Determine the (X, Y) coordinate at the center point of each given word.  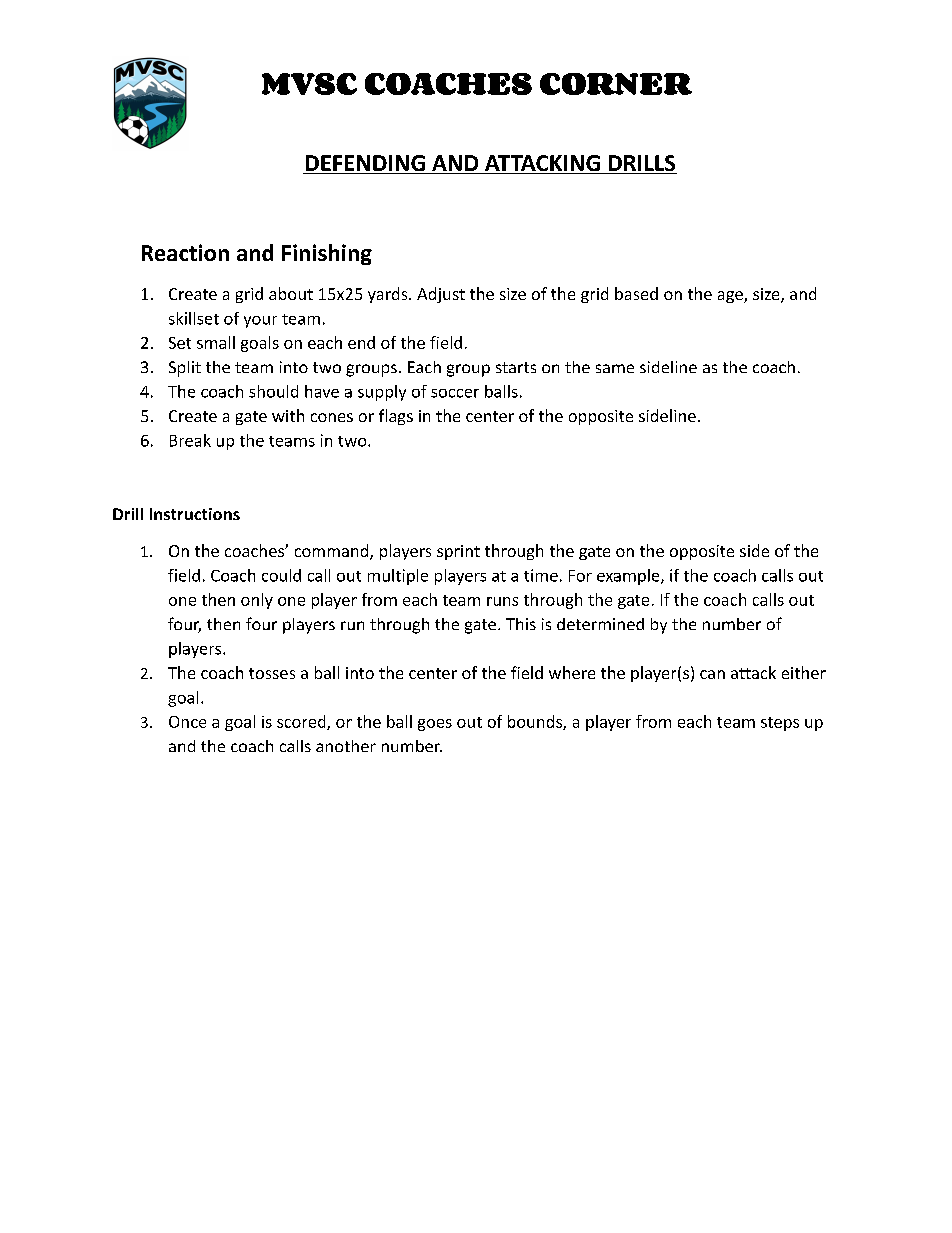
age (731, 297)
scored (302, 722)
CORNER (616, 84)
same (615, 368)
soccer (455, 393)
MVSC (309, 84)
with (288, 415)
